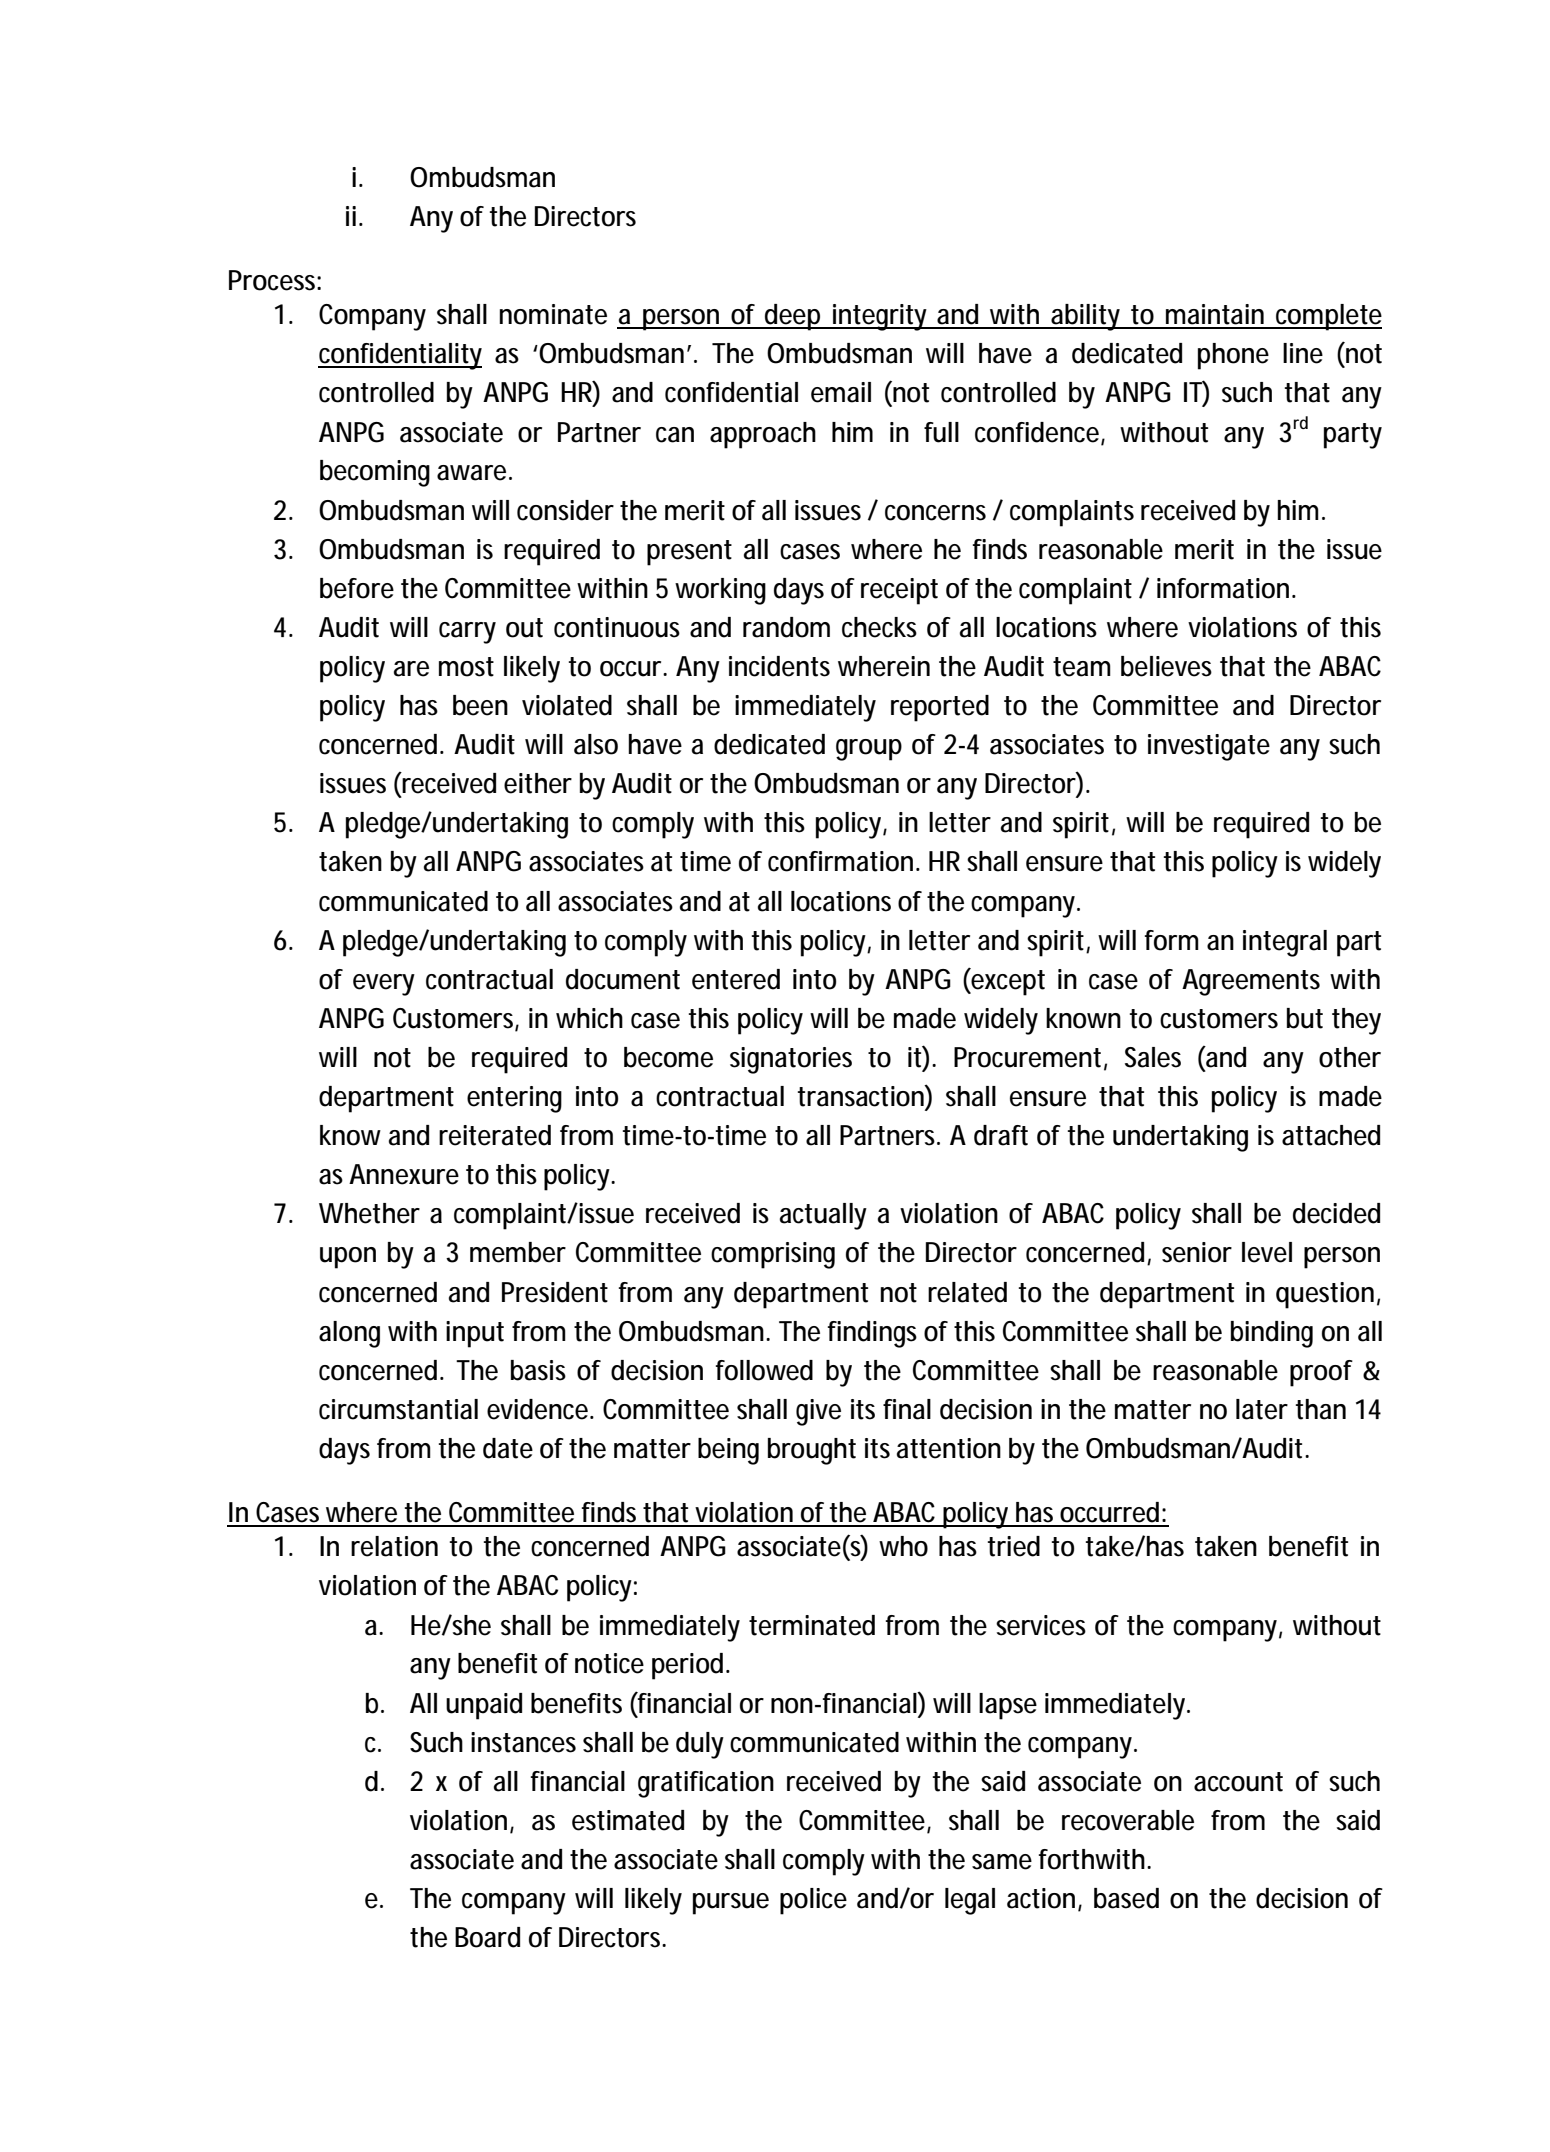  What do you see at coordinates (487, 1937) in the page?
I see `Board` at bounding box center [487, 1937].
